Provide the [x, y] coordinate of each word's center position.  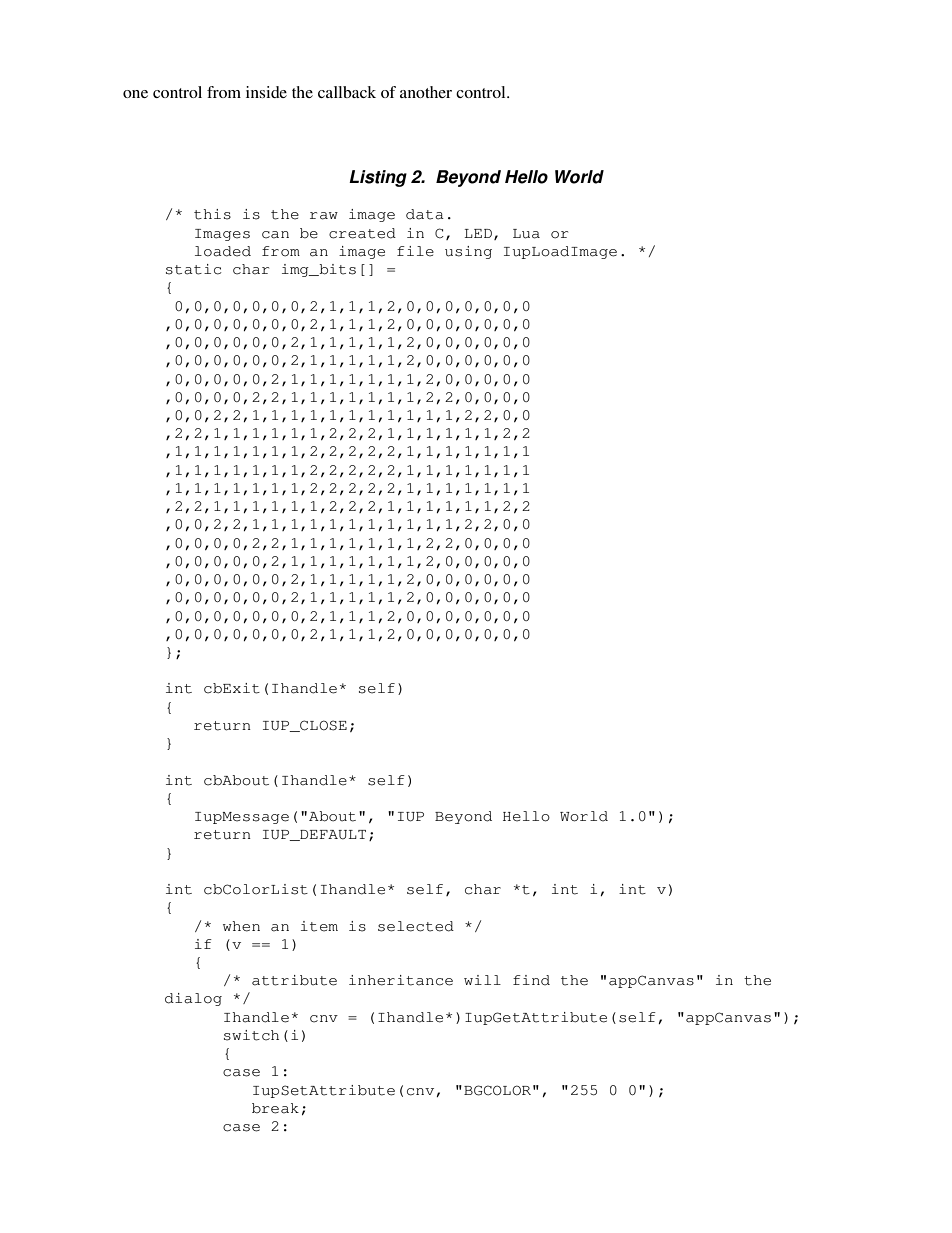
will [482, 980]
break [275, 1108]
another [426, 92]
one [135, 94]
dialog [193, 999]
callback [347, 92]
